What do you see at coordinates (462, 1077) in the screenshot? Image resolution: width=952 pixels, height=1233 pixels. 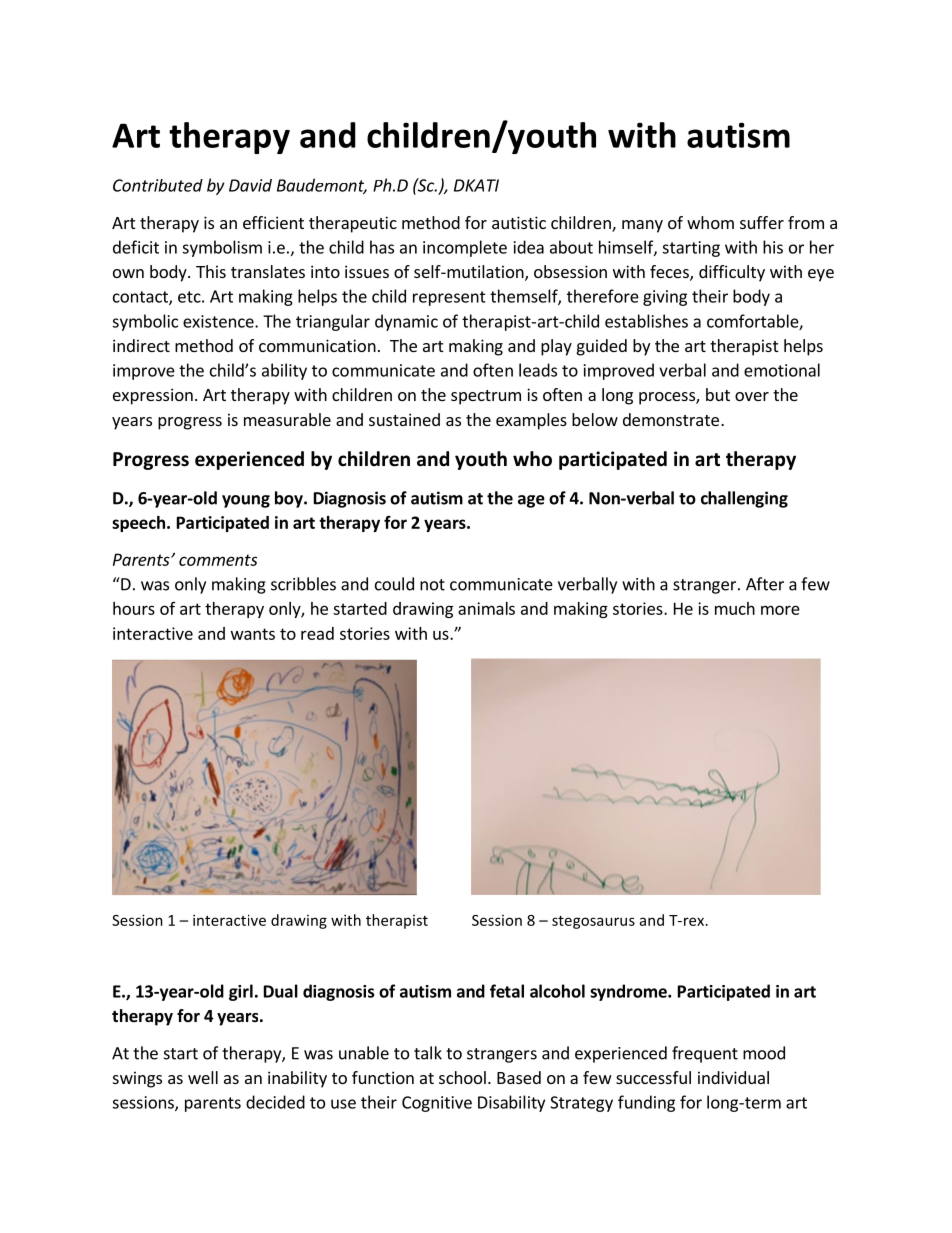 I see `school` at bounding box center [462, 1077].
